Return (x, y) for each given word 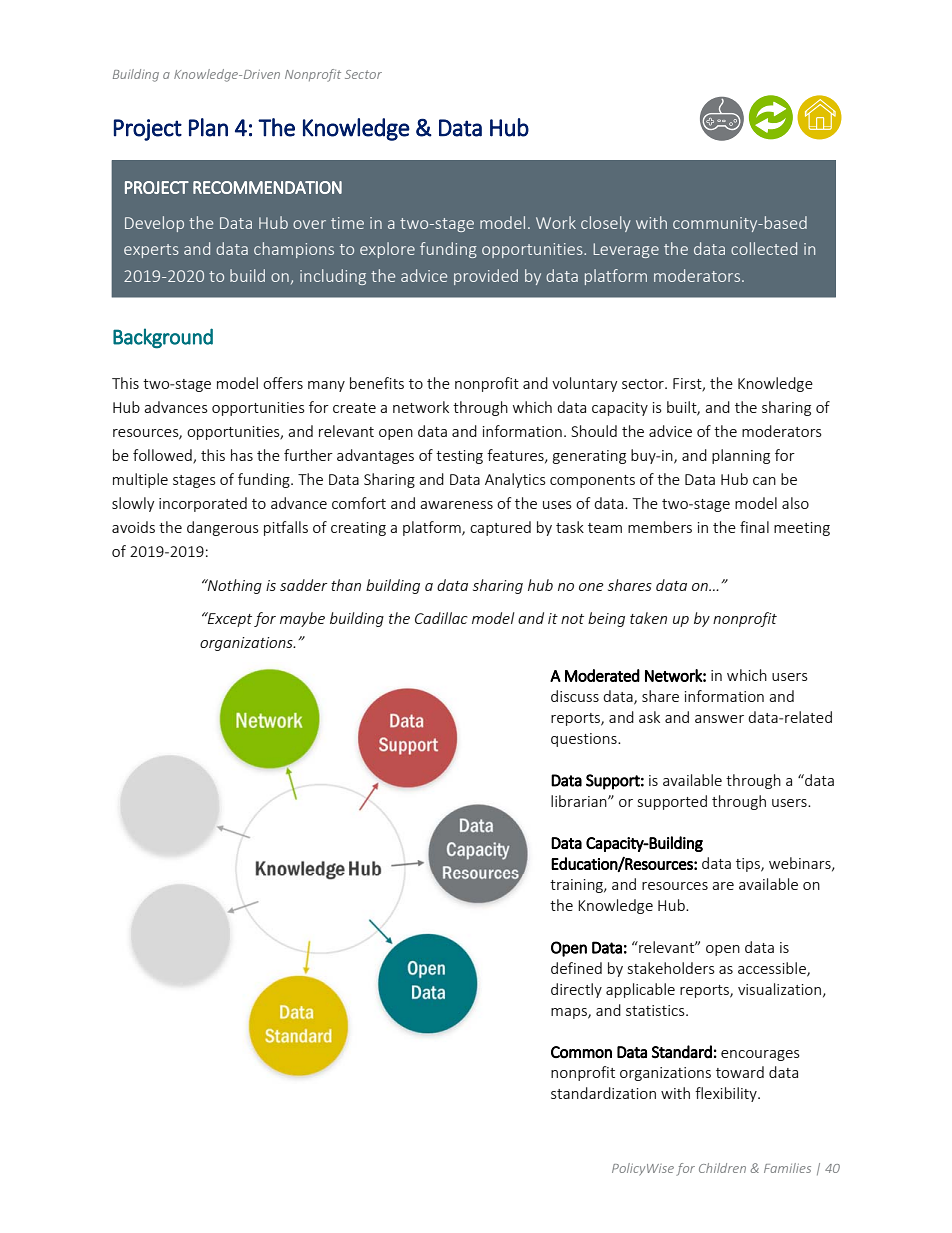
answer (719, 719)
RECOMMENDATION (267, 187)
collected (764, 248)
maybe (302, 619)
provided (486, 277)
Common (581, 1052)
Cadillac (441, 618)
